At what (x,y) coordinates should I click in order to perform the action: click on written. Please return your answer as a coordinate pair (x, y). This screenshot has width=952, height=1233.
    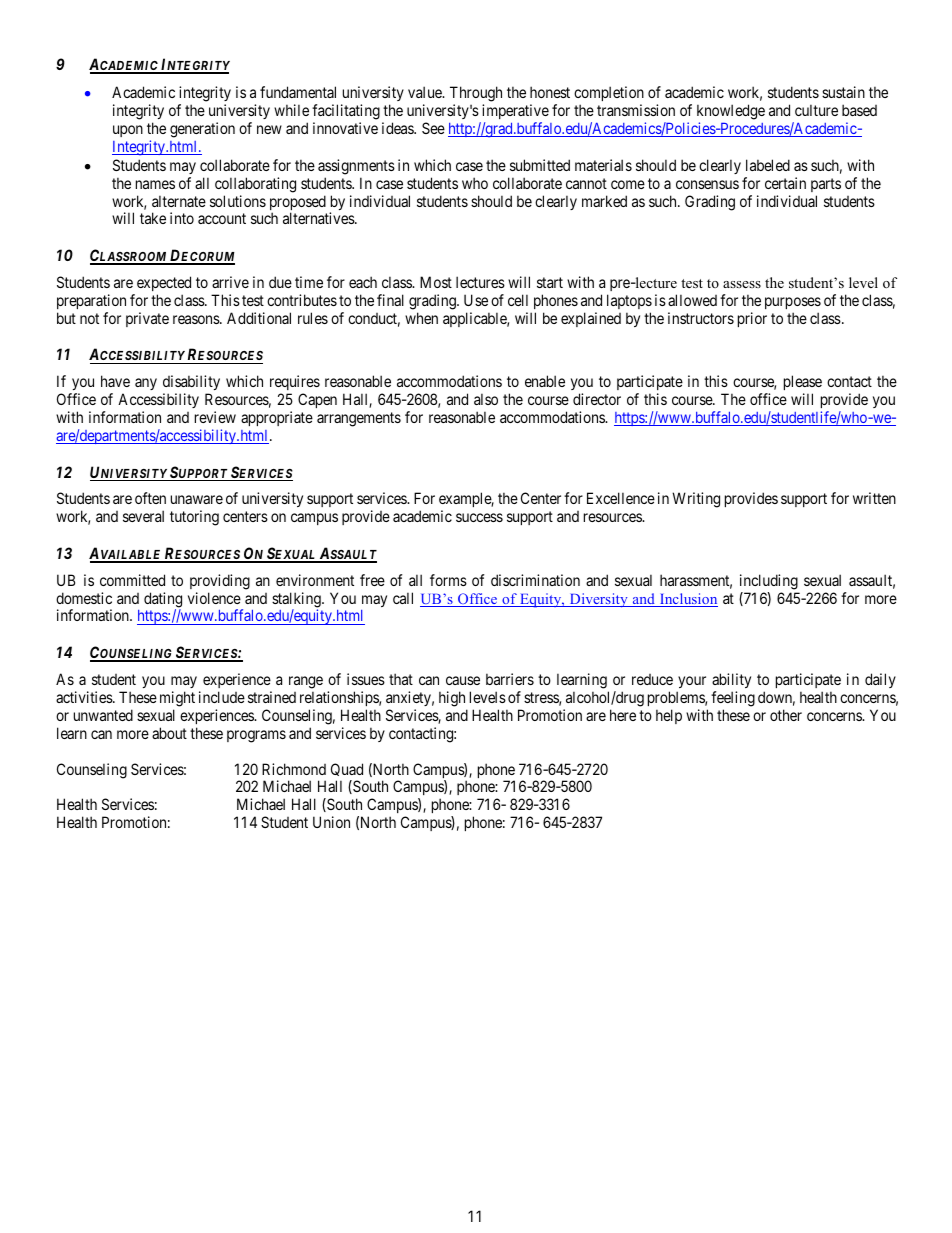
    Looking at the image, I should click on (874, 498).
